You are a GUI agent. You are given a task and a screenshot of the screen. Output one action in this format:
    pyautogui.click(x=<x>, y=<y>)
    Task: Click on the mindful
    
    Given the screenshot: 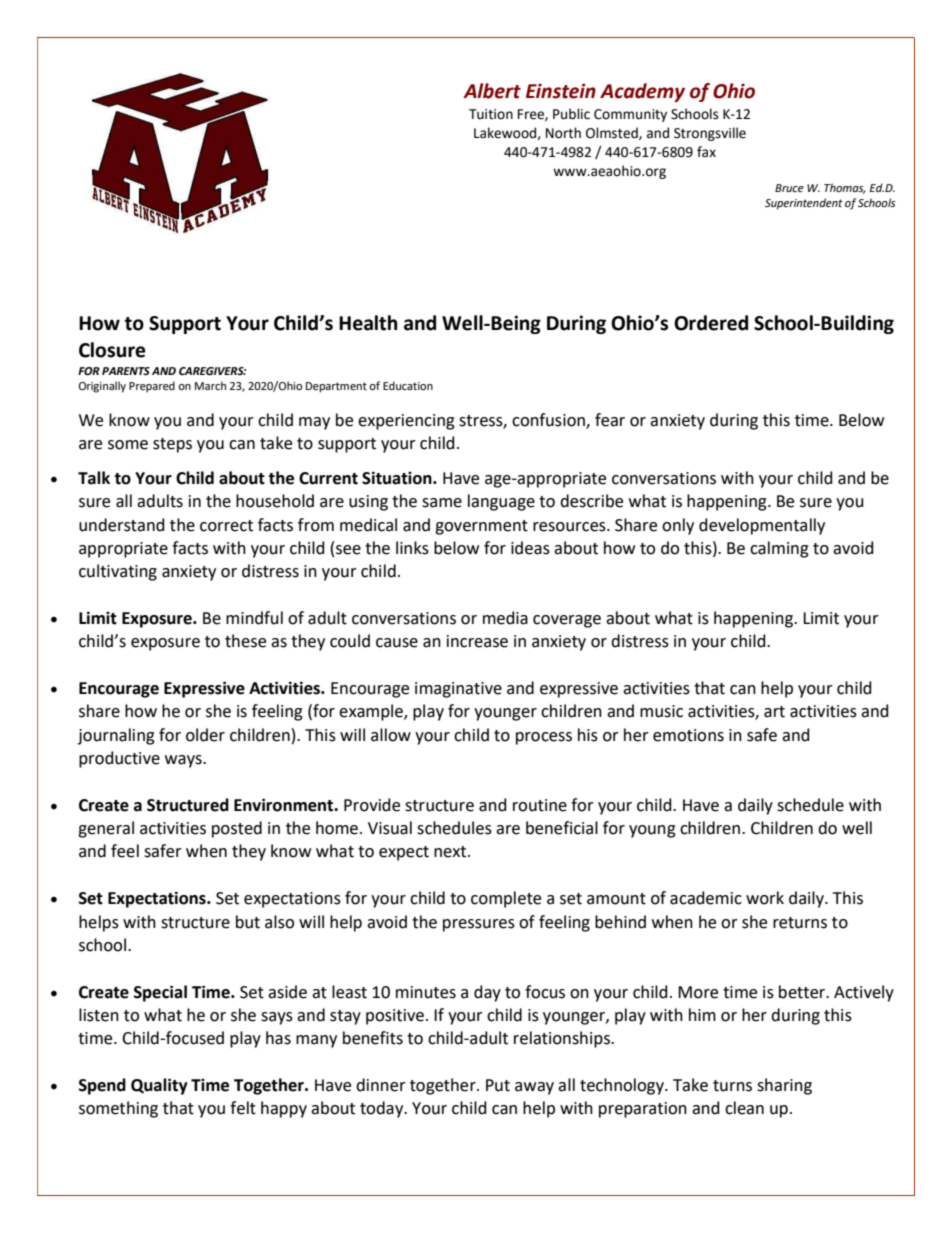 What is the action you would take?
    pyautogui.click(x=254, y=618)
